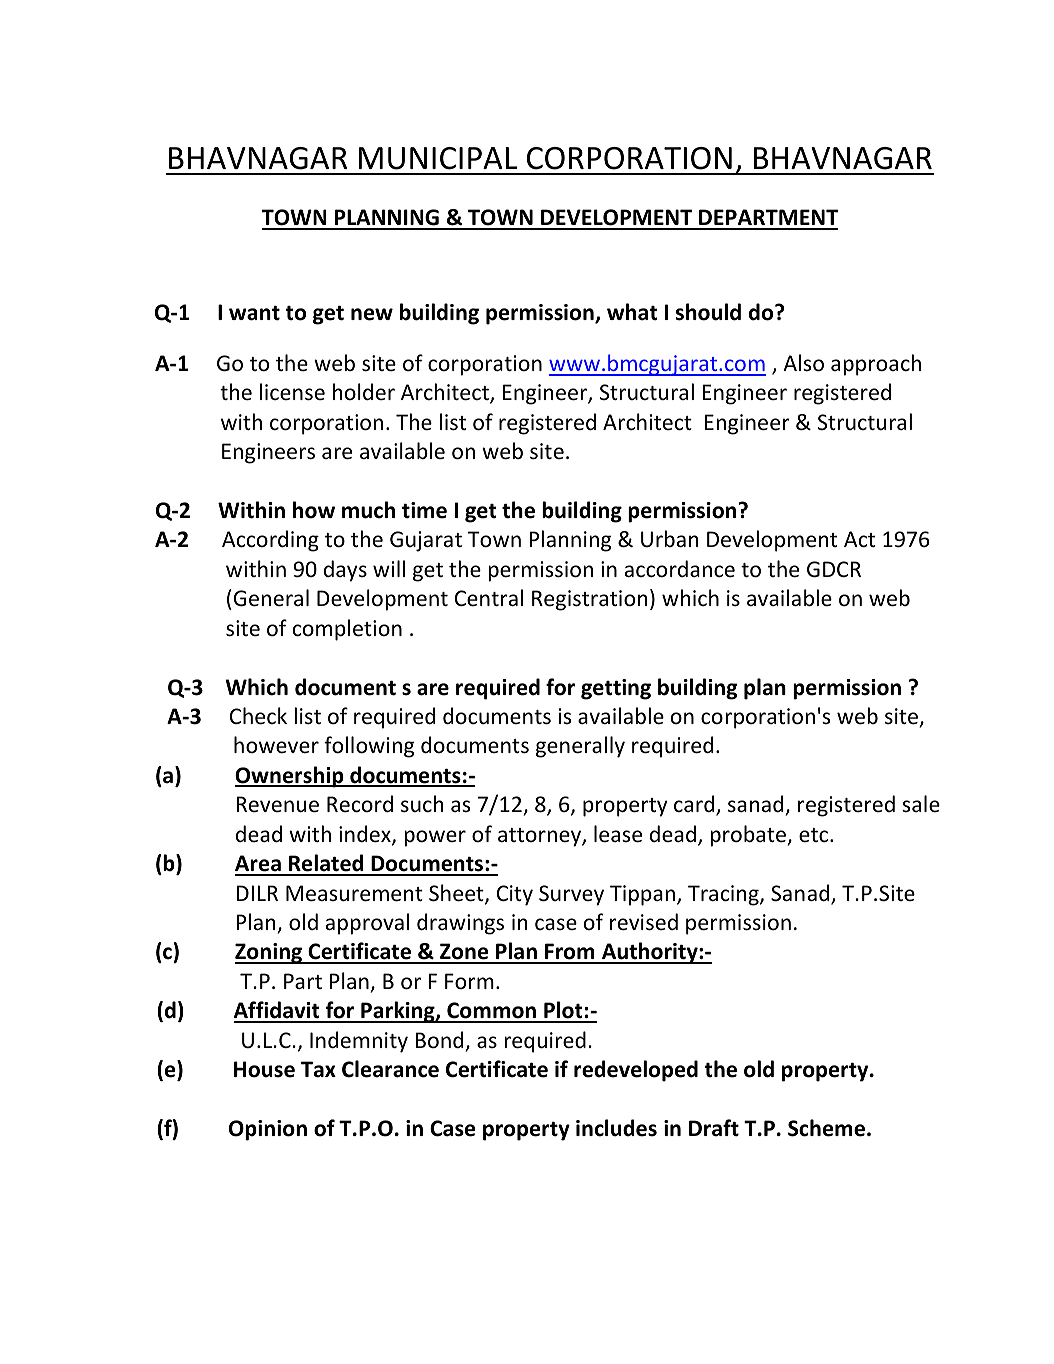  Describe the element at coordinates (367, 924) in the screenshot. I see `approval` at that location.
